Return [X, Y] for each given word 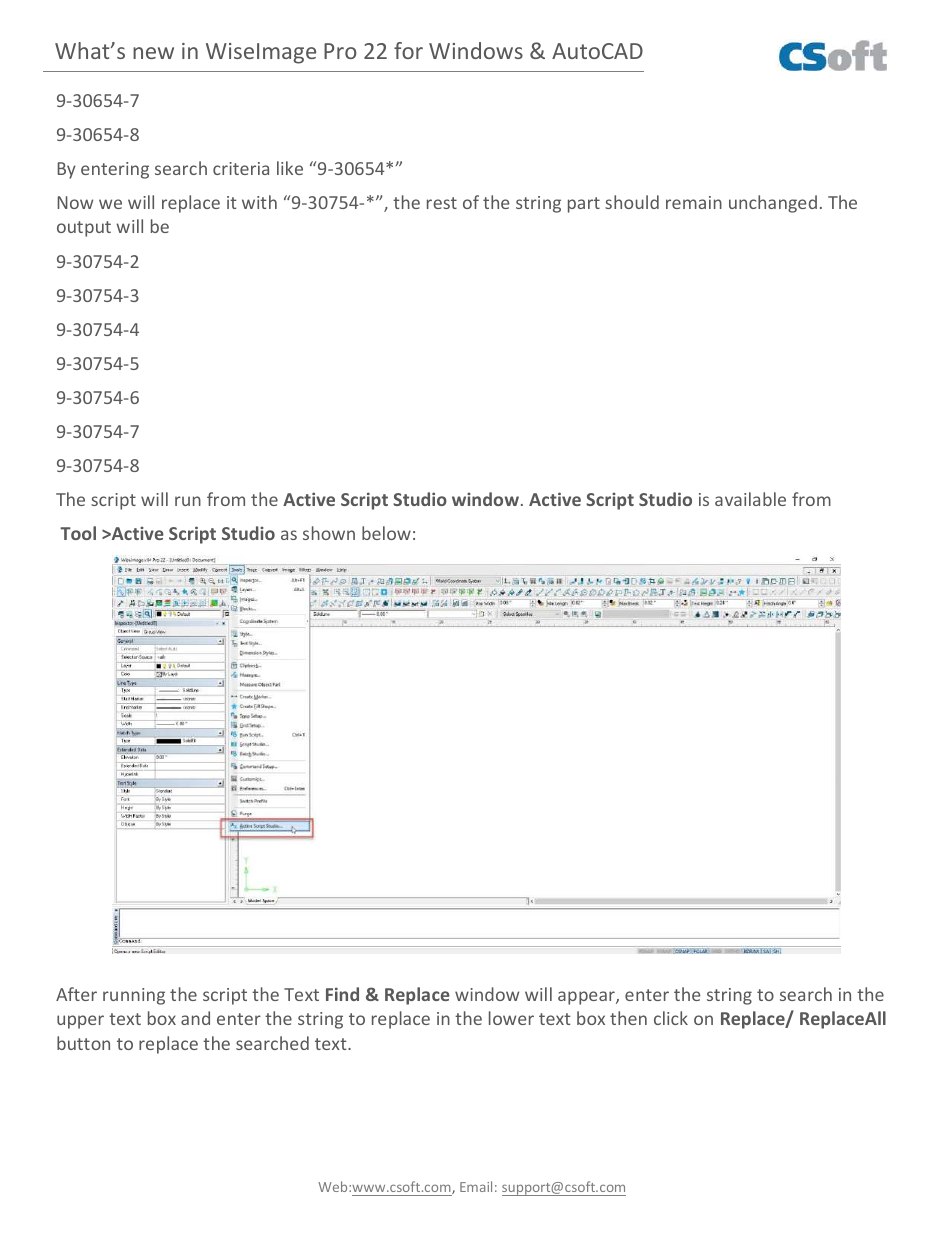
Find [342, 994]
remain [694, 202]
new [153, 53]
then [628, 1018]
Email [476, 1186]
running [134, 996]
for [408, 50]
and [195, 1018]
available [750, 499]
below [386, 533]
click [671, 1018]
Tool [78, 533]
